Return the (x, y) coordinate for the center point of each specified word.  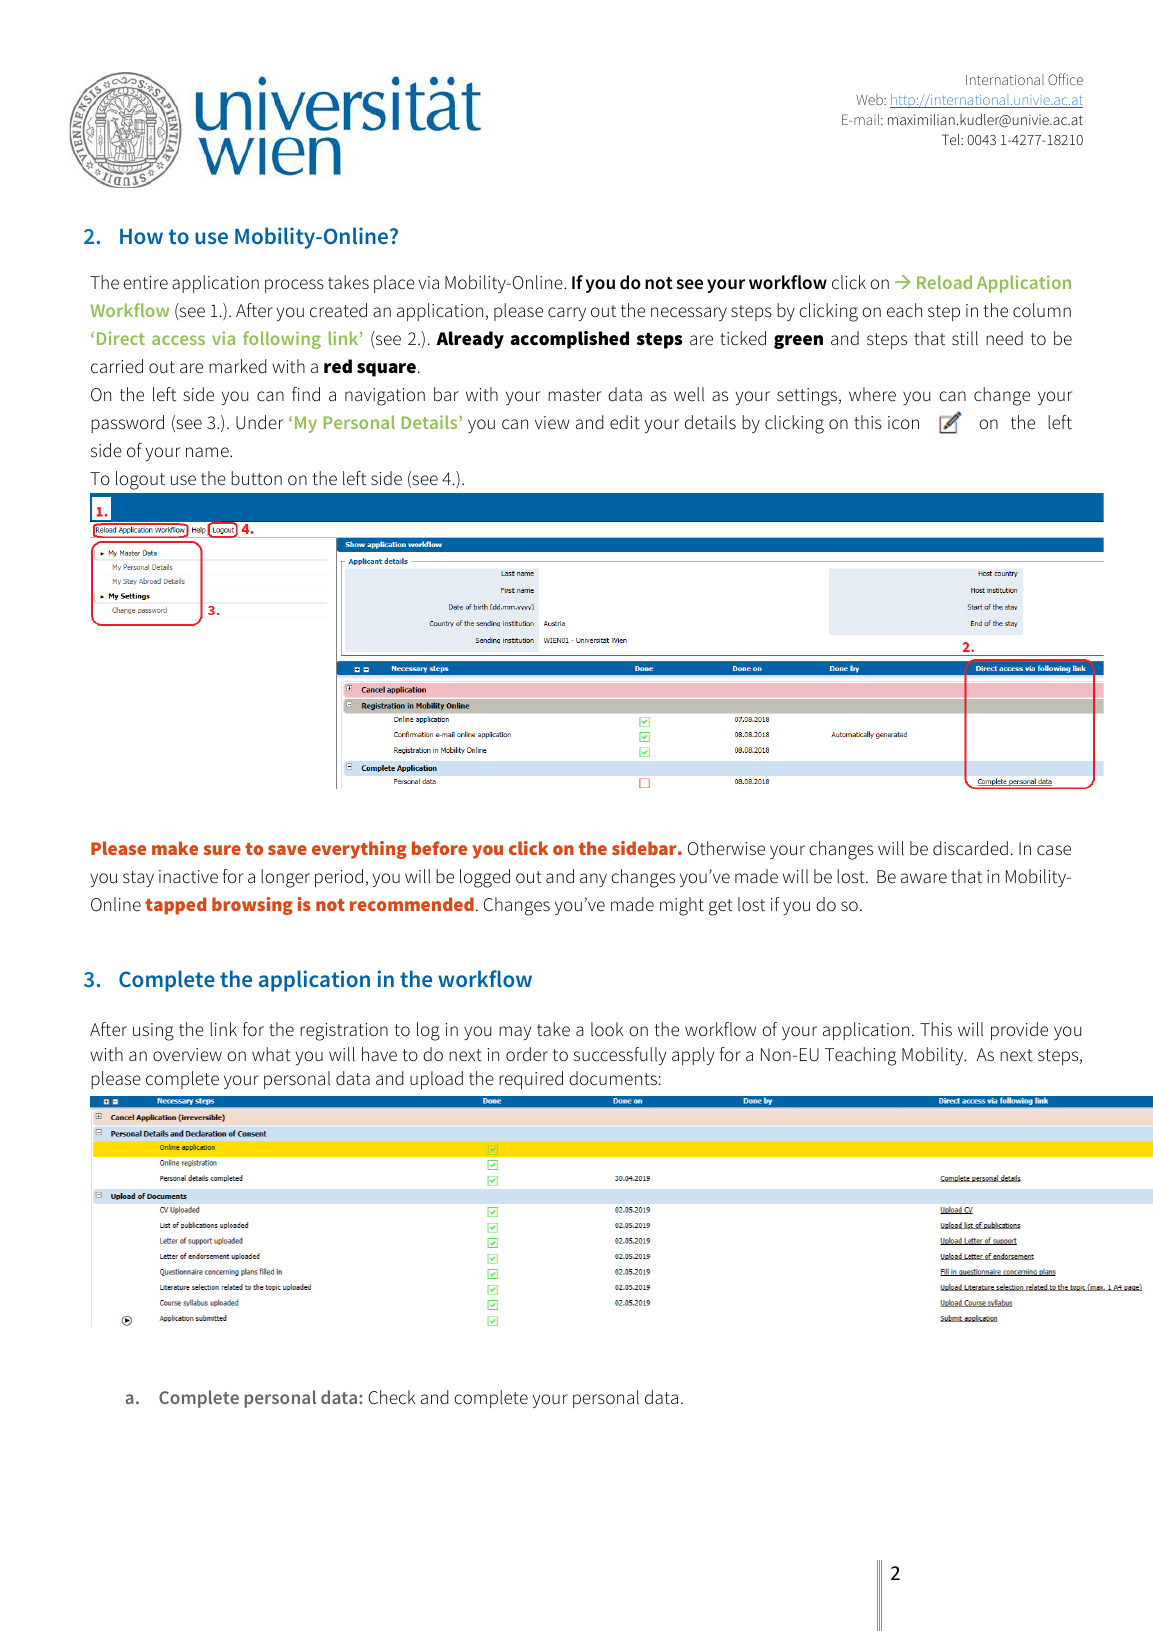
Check (392, 1397)
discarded (970, 848)
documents (613, 1078)
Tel (952, 139)
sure (222, 850)
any (593, 880)
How (141, 236)
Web (870, 99)
